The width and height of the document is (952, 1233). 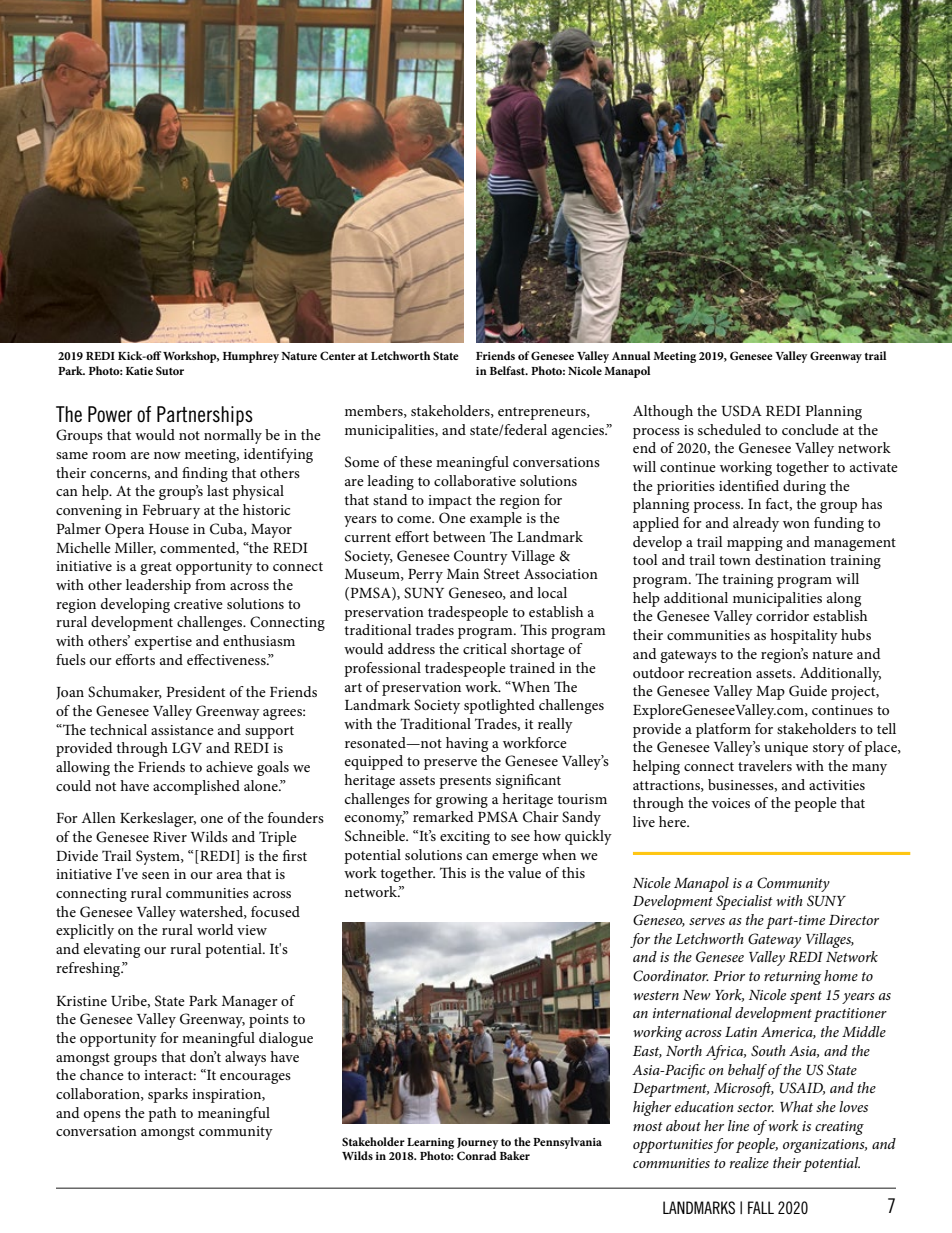 What do you see at coordinates (804, 636) in the document?
I see `hospitality` at bounding box center [804, 636].
